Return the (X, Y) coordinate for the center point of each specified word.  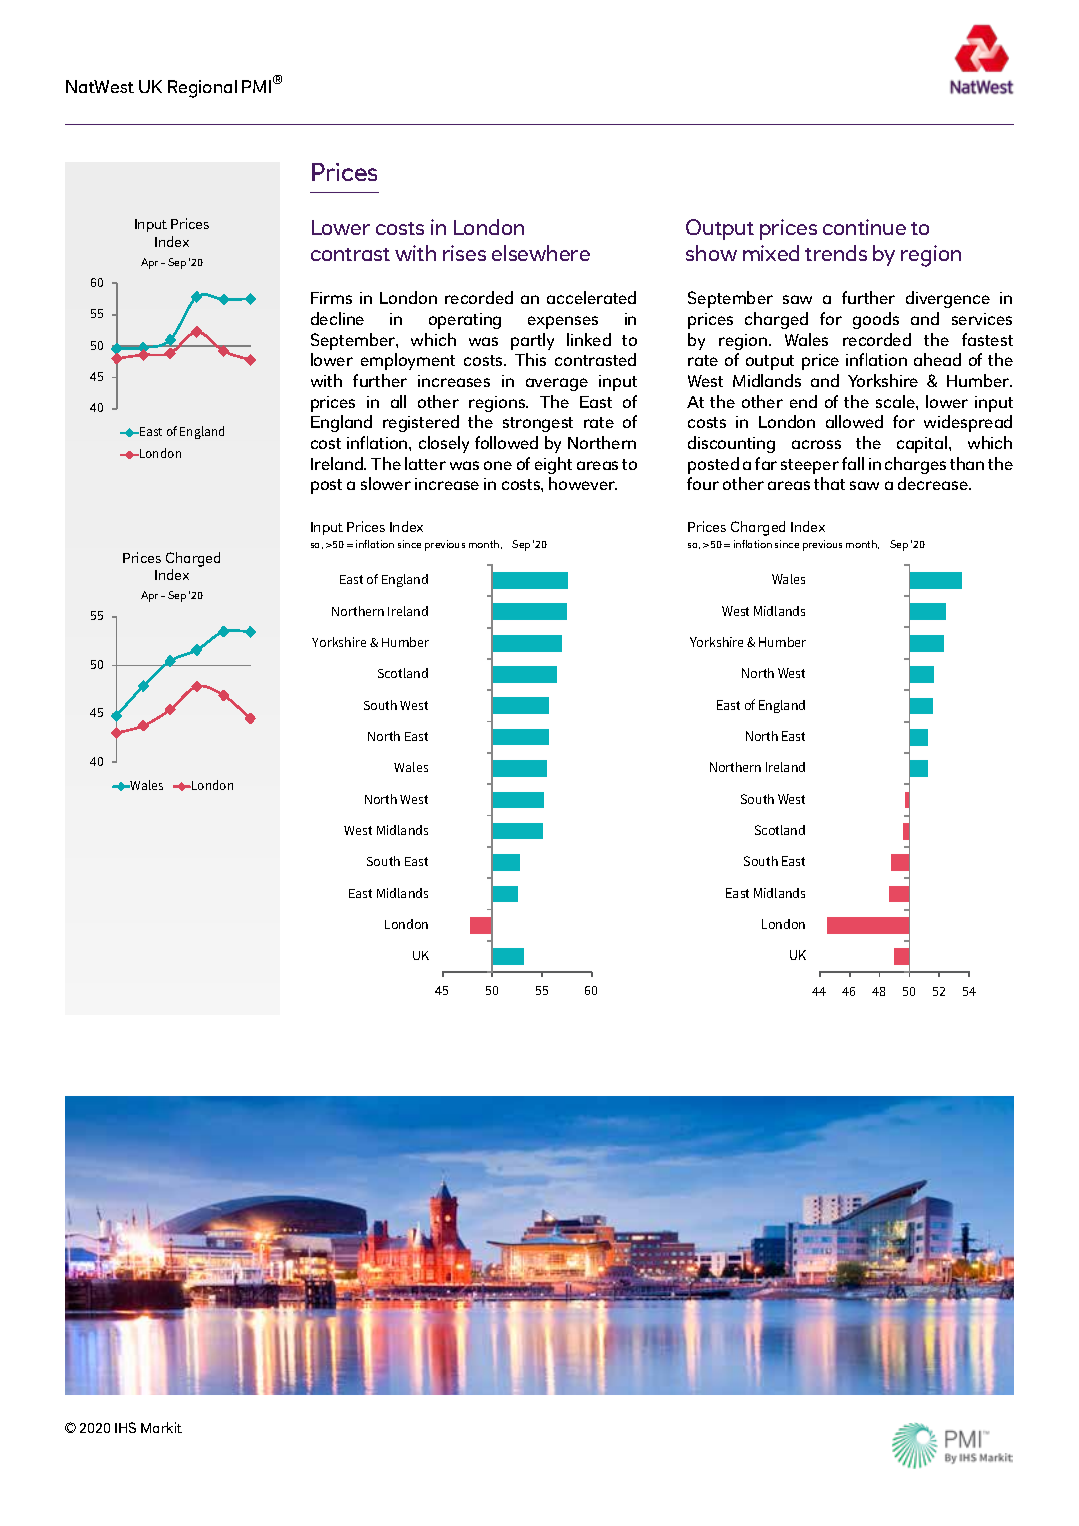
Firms (331, 298)
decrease (934, 483)
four (703, 483)
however (583, 483)
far (766, 463)
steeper (810, 466)
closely (444, 444)
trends (836, 253)
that (829, 483)
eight (553, 465)
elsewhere (541, 253)
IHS (125, 1427)
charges (915, 465)
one (498, 465)
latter (425, 463)
